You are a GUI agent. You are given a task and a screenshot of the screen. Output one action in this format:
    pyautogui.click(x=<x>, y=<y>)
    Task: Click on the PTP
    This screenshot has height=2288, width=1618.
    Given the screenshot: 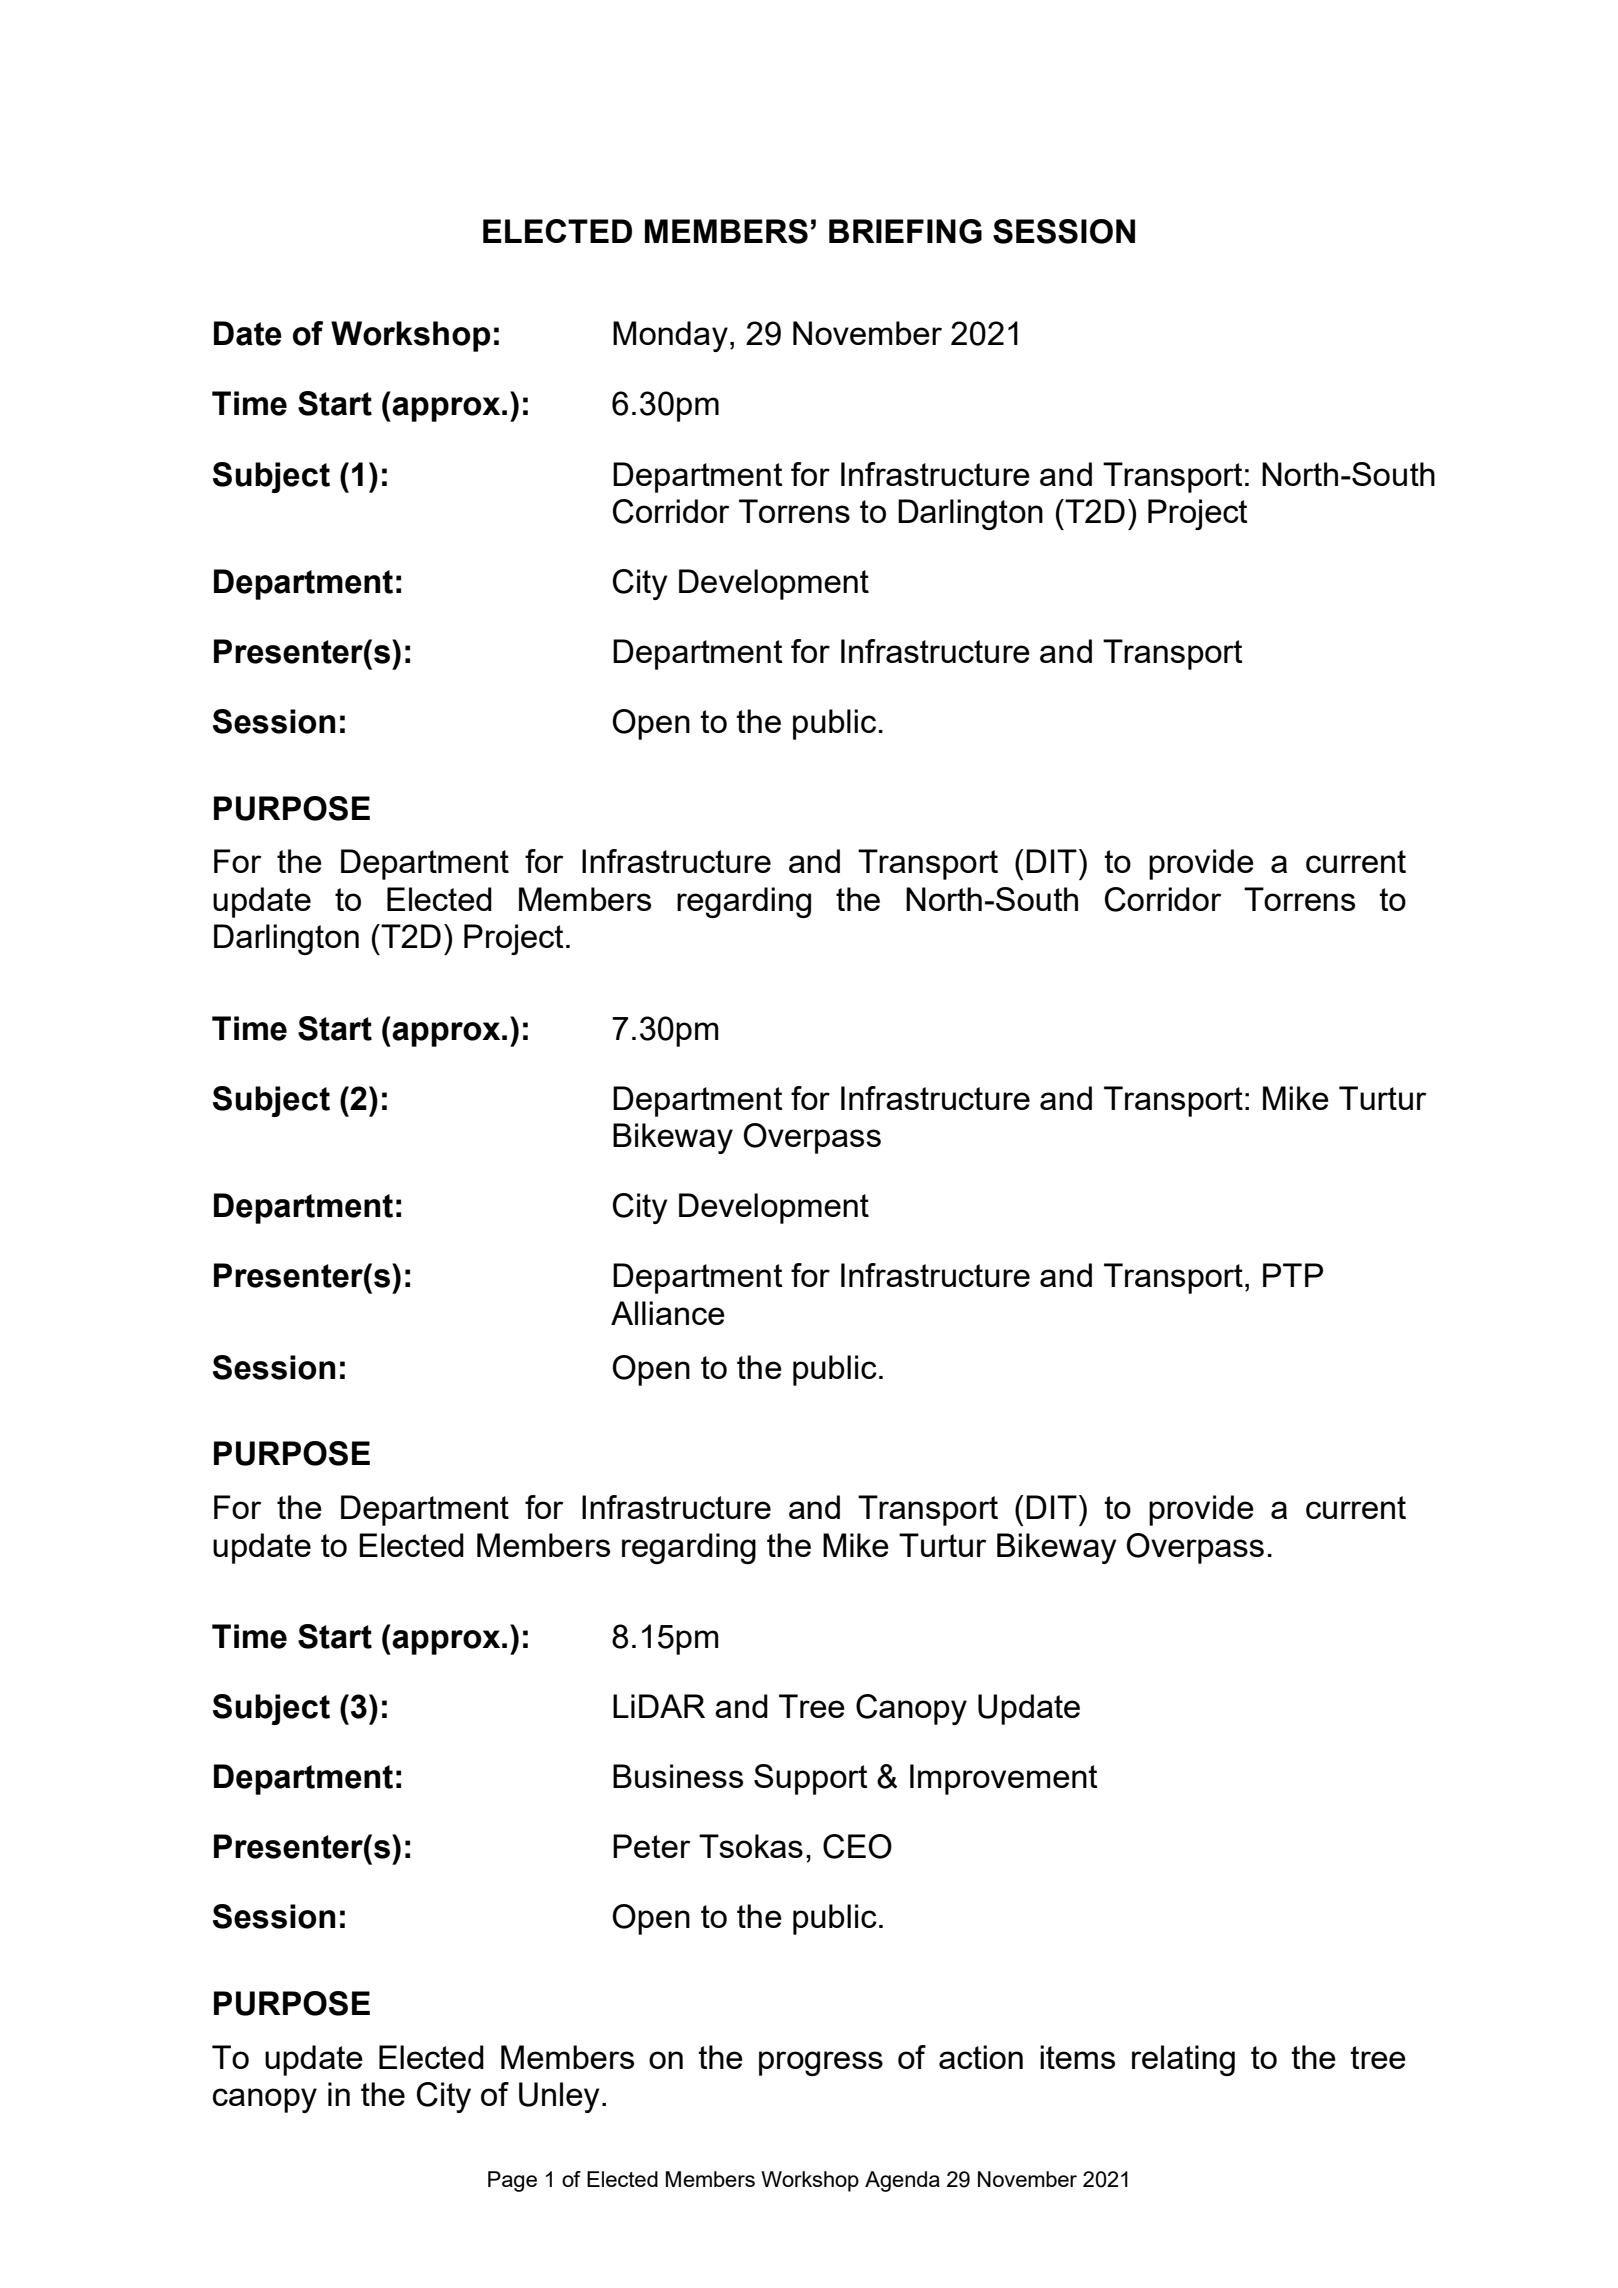 What is the action you would take?
    pyautogui.click(x=1293, y=1275)
